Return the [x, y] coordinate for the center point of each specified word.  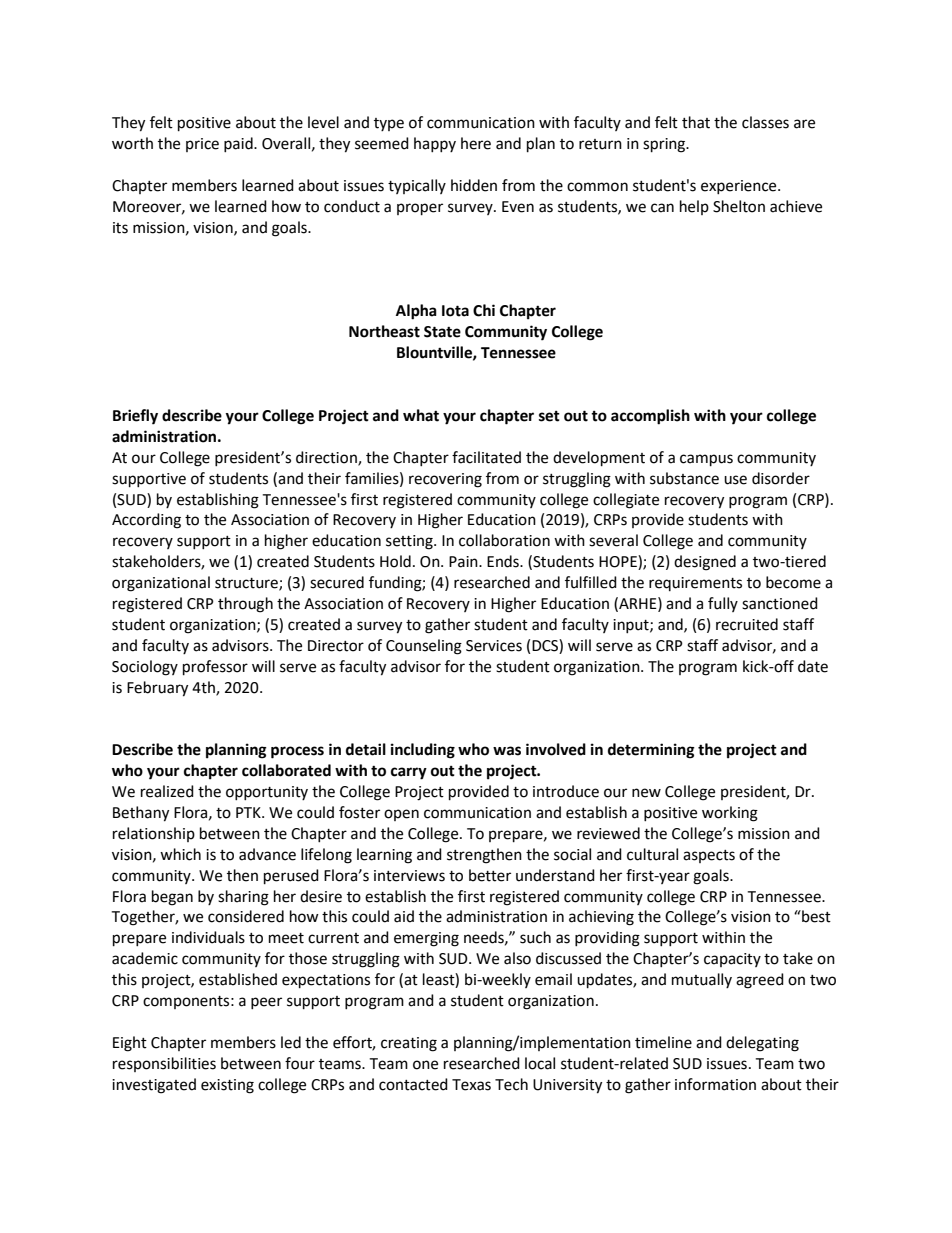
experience [740, 187]
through [245, 605]
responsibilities [164, 1064]
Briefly [135, 417]
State [442, 332]
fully [723, 604]
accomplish [650, 417]
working [730, 814]
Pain [464, 562]
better [490, 875]
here [476, 143]
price [202, 145]
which [180, 854]
